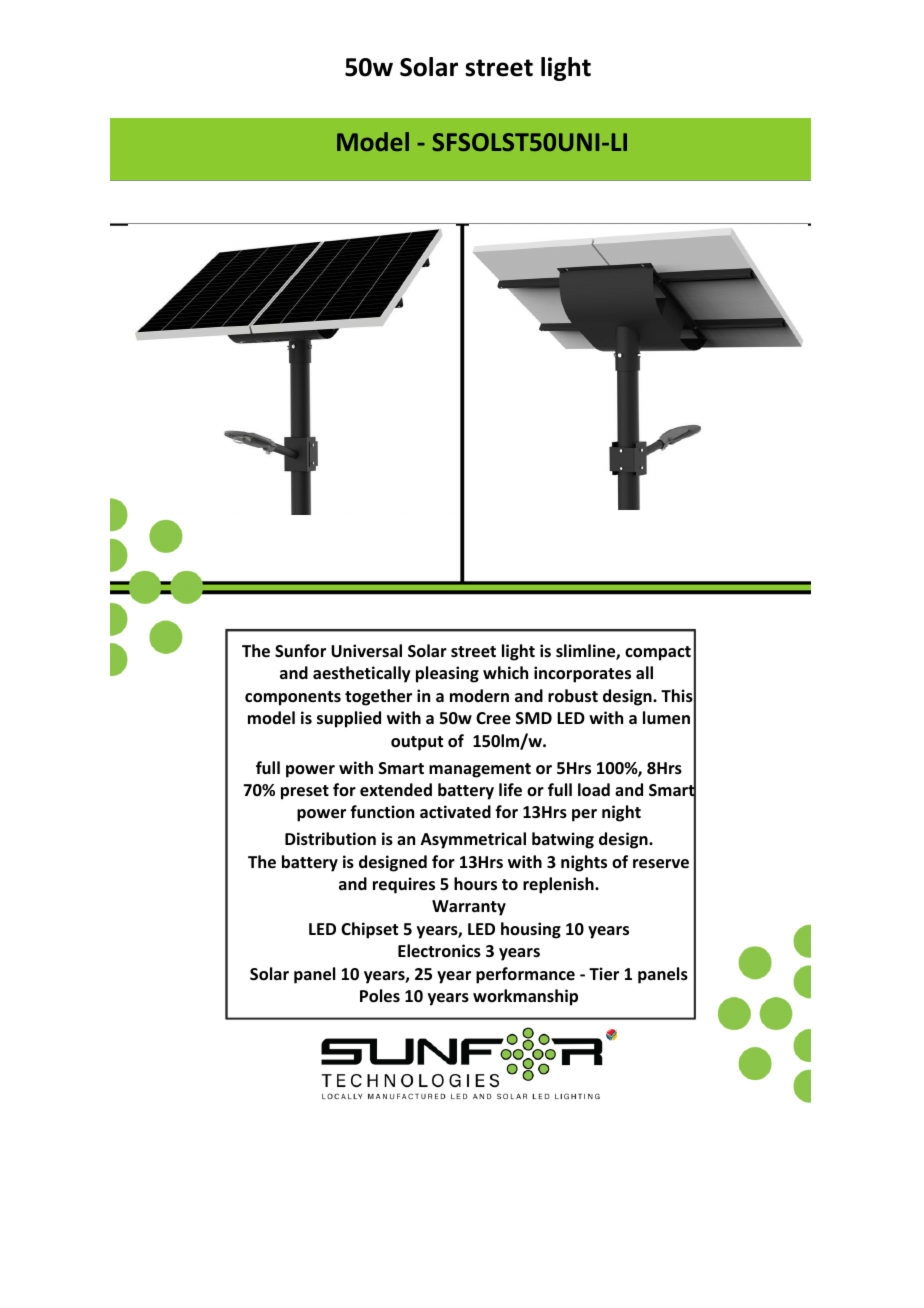 The height and width of the screenshot is (1308, 924). Describe the element at coordinates (658, 653) in the screenshot. I see `compact` at that location.
